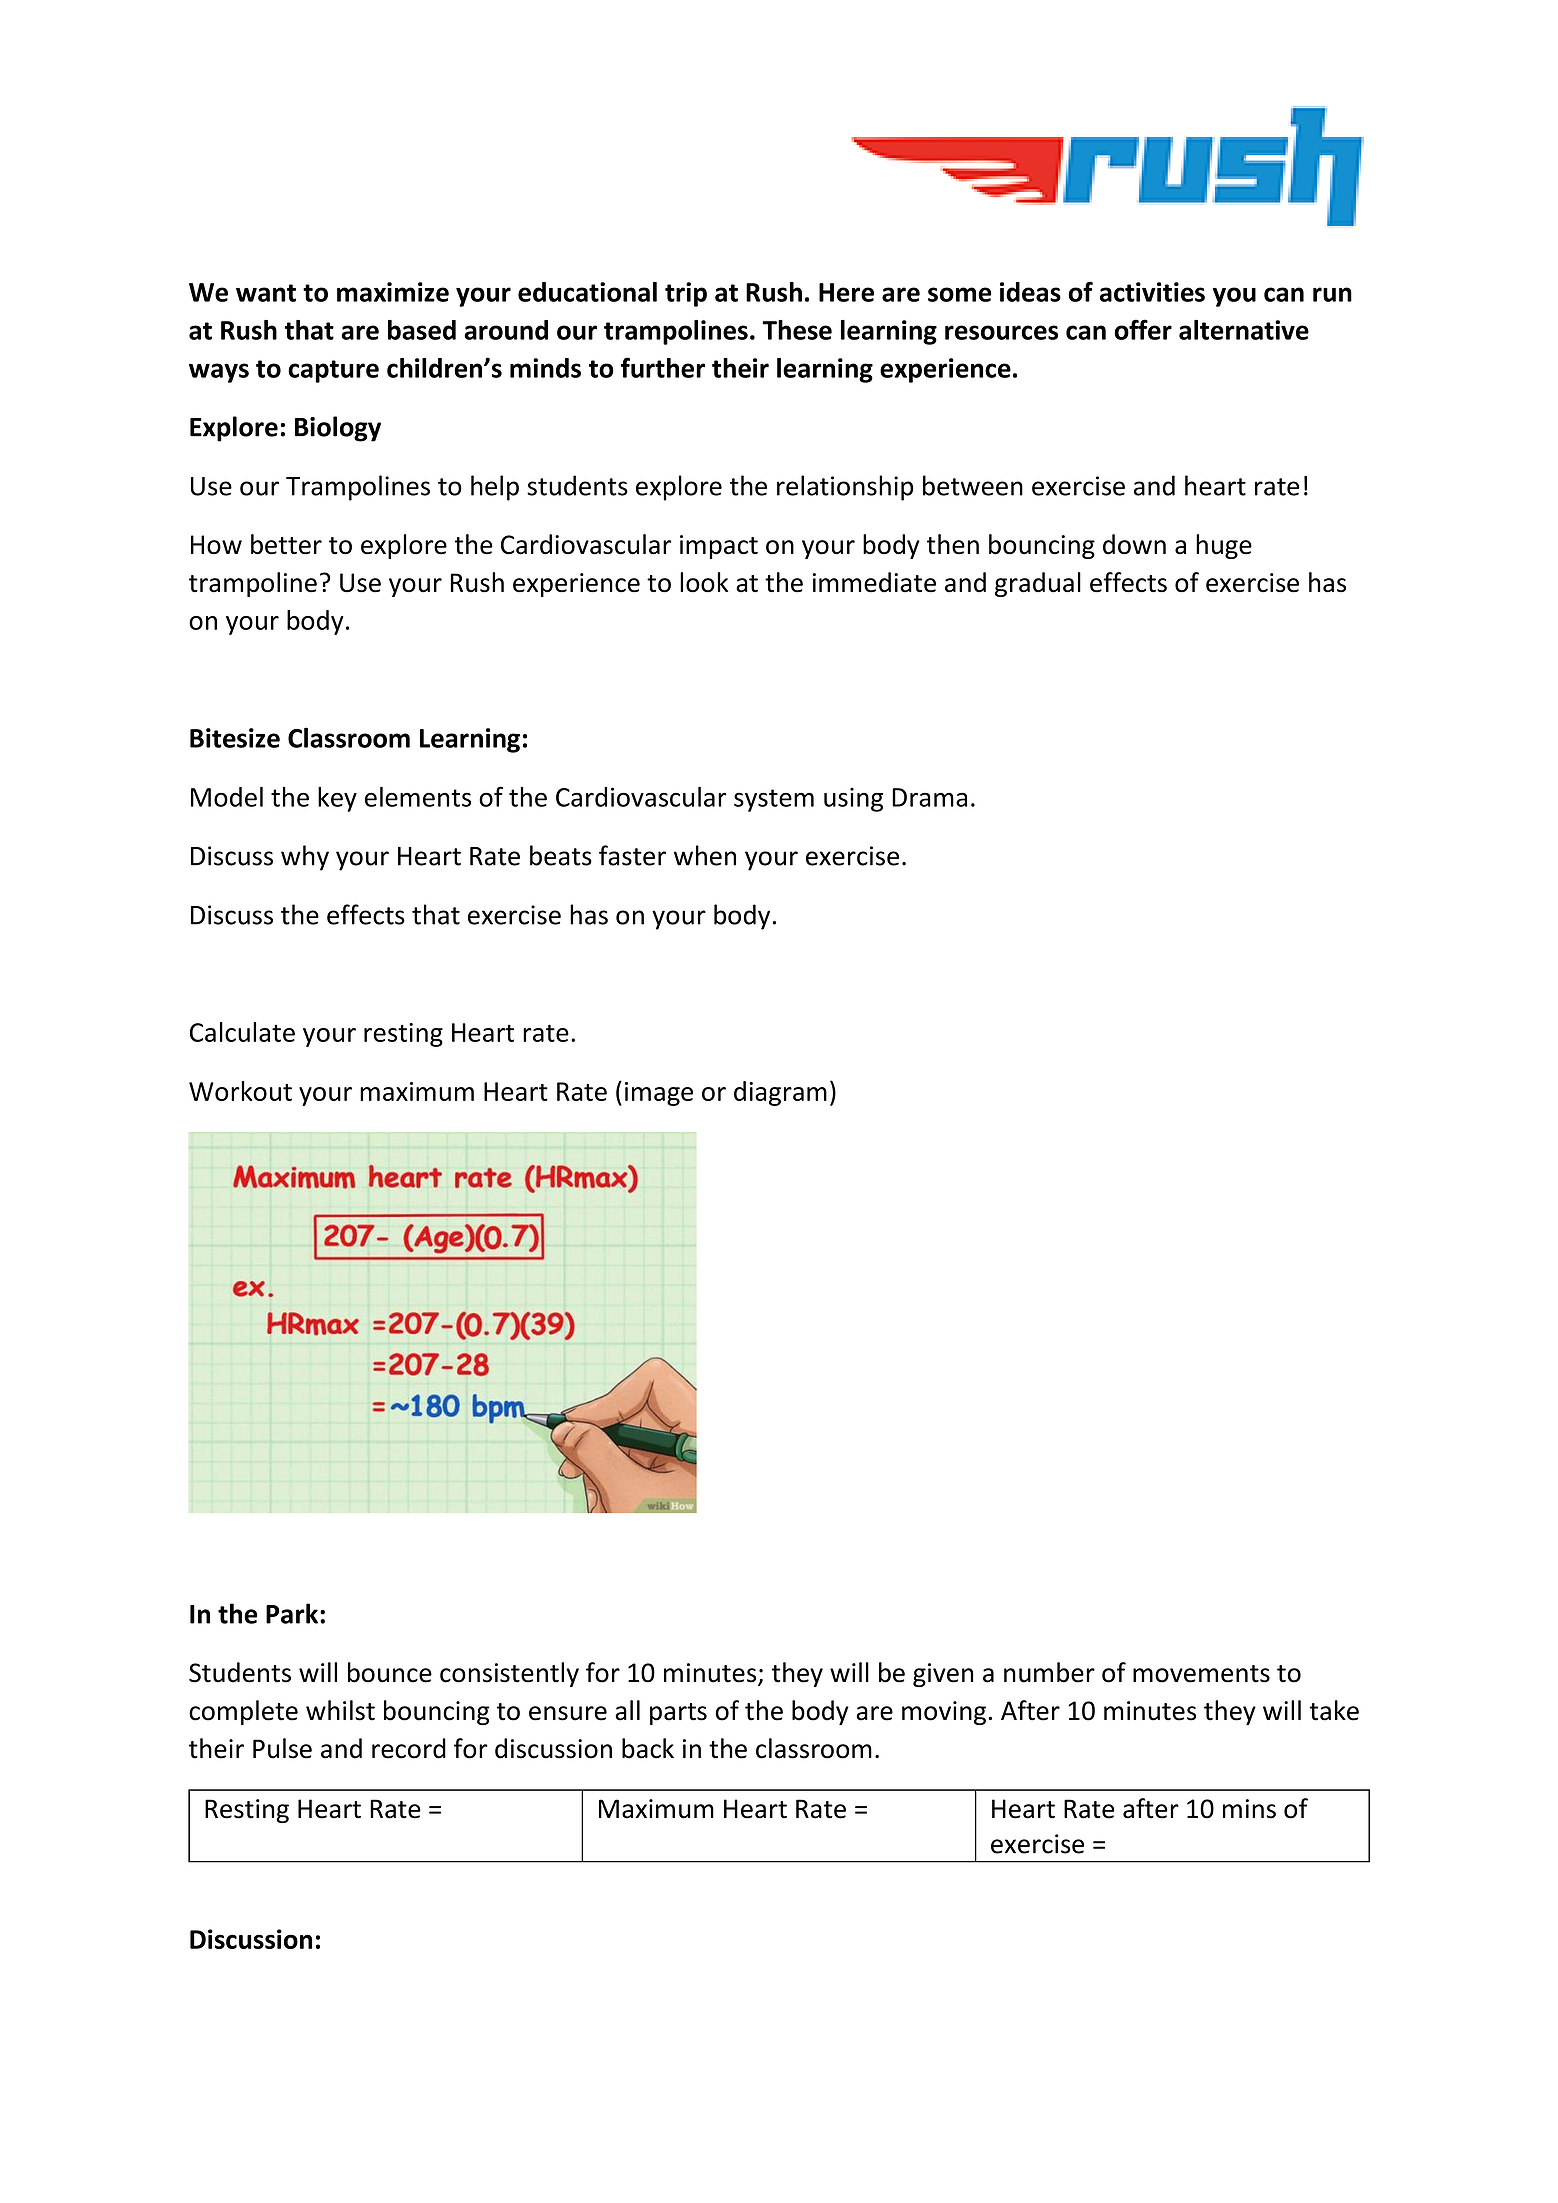 This image has height=2203, width=1558. I want to click on key, so click(337, 799).
